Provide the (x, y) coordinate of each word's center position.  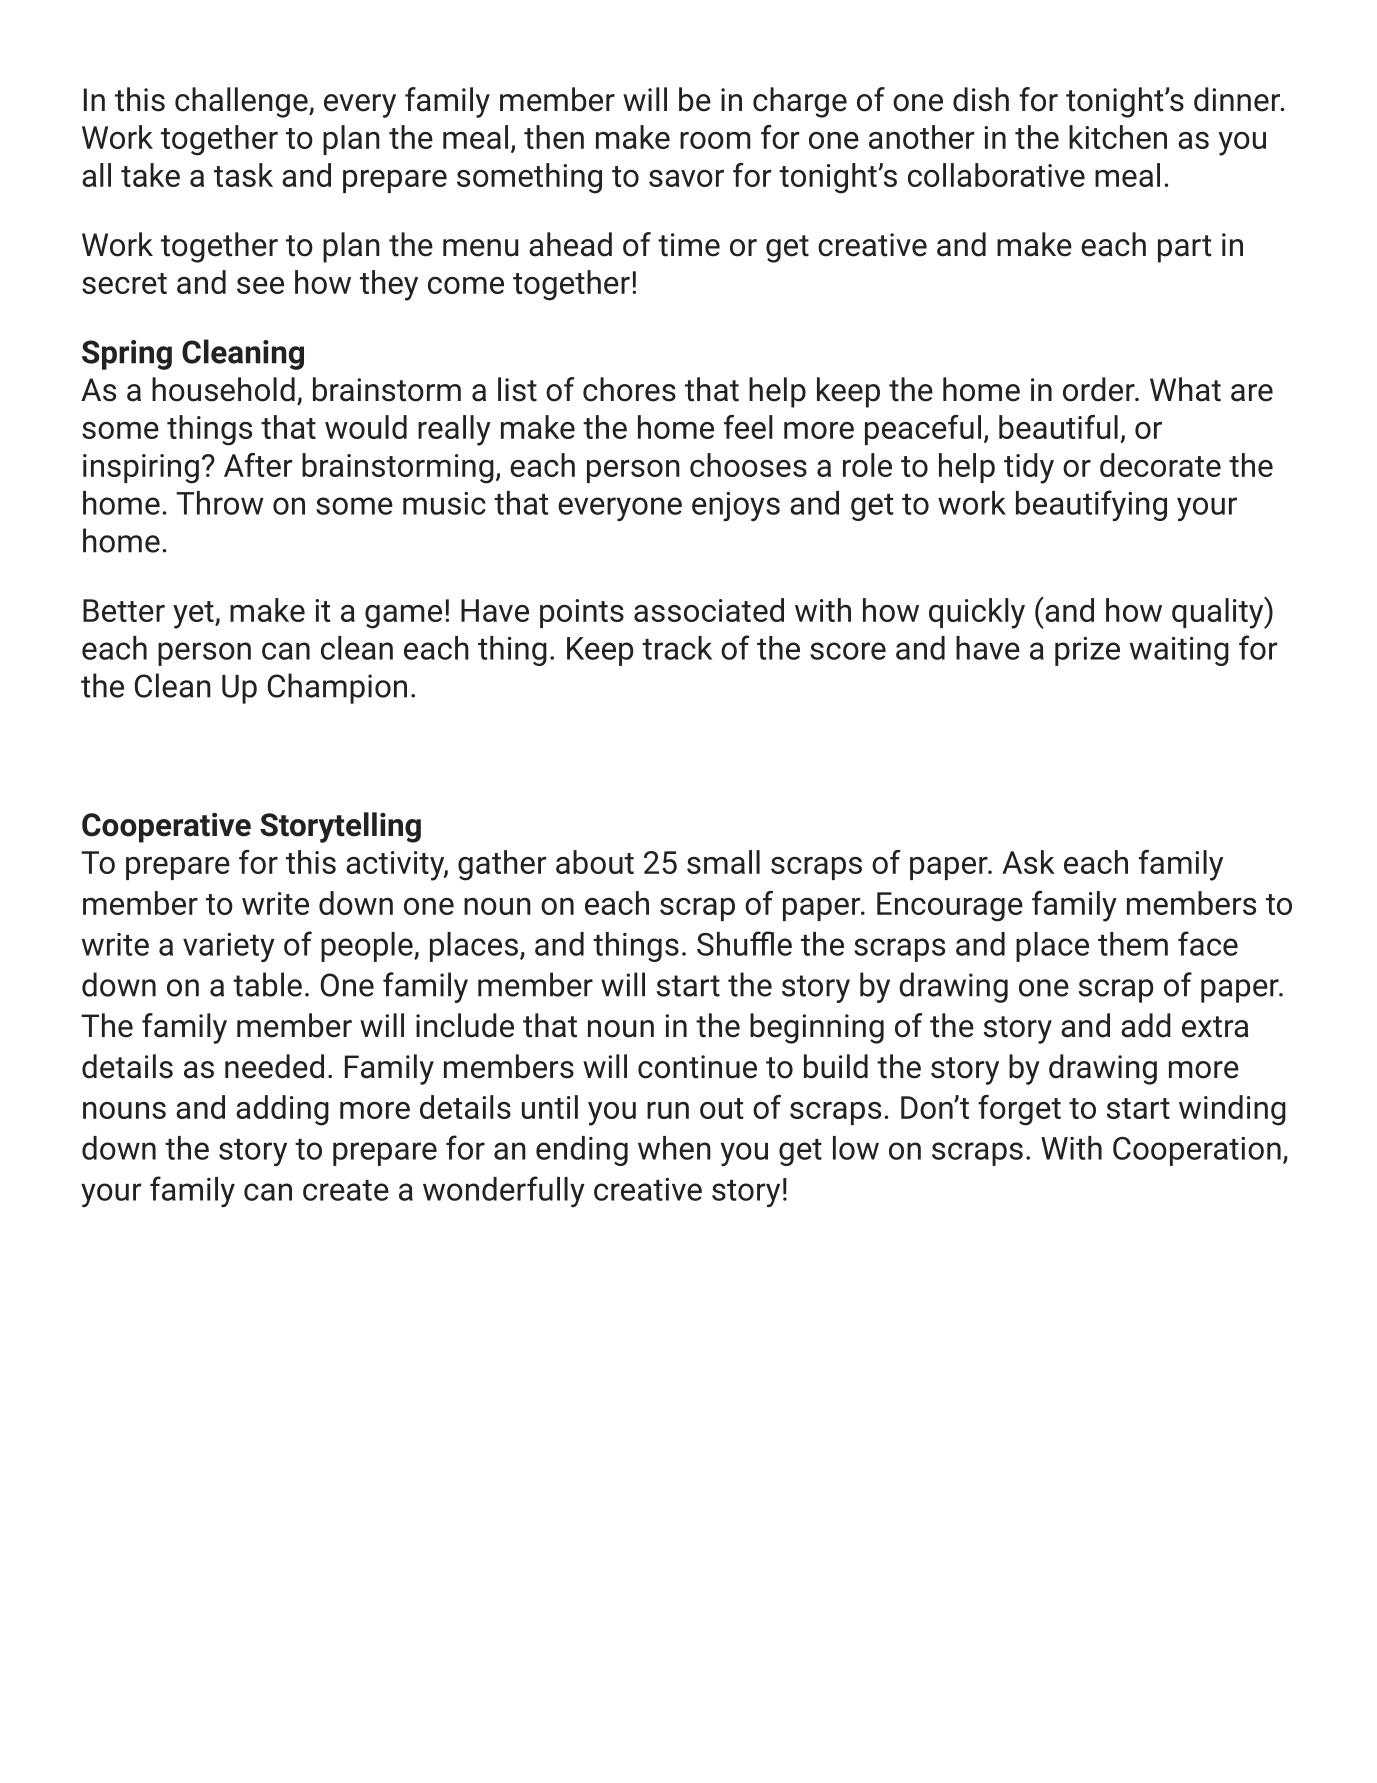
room (715, 140)
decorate (1160, 465)
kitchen (1118, 137)
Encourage (950, 907)
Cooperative (166, 828)
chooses (748, 465)
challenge (242, 102)
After (258, 465)
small (723, 862)
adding (282, 1110)
